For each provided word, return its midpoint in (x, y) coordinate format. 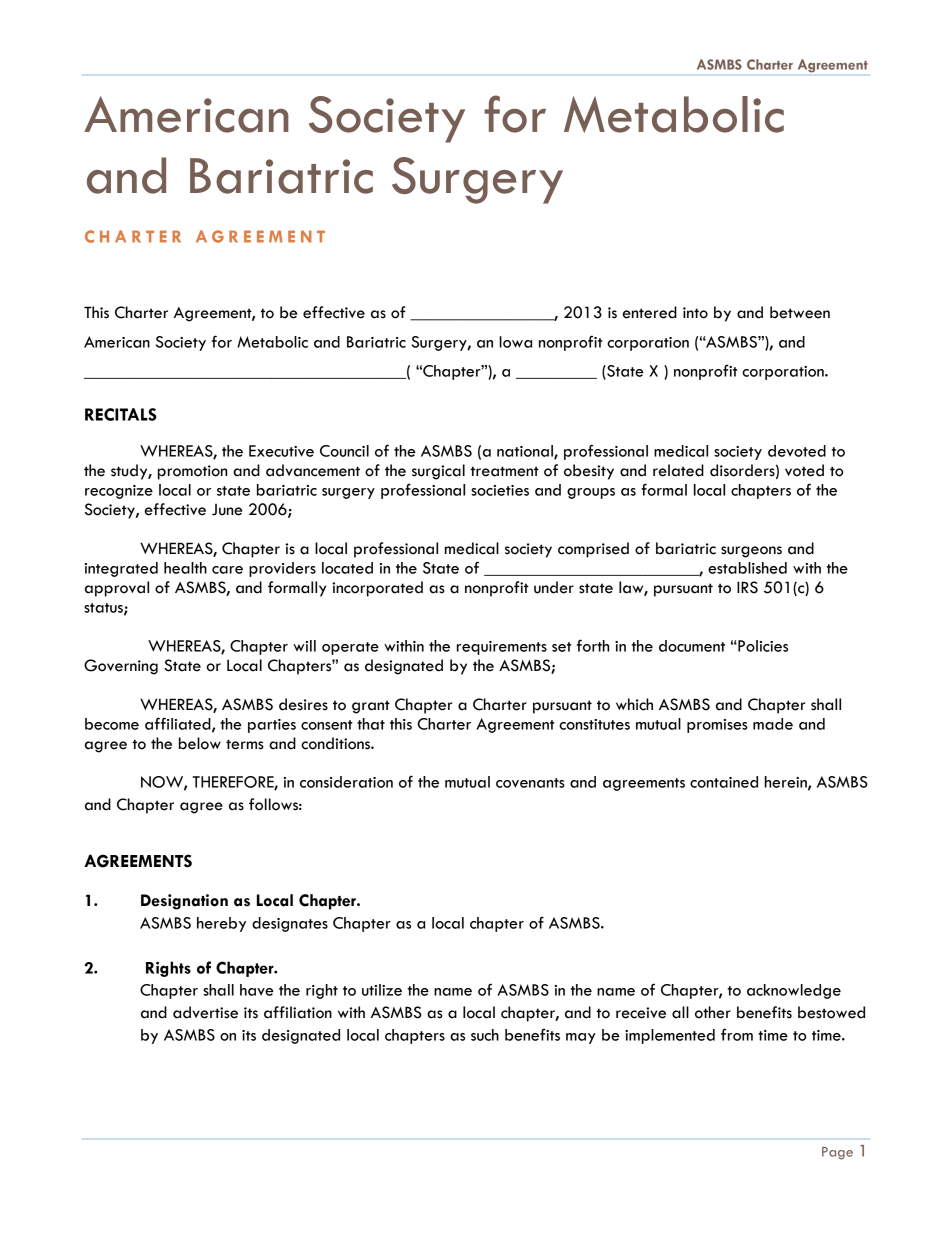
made (773, 724)
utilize (382, 990)
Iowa (515, 342)
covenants (530, 783)
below (200, 743)
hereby (221, 924)
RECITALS (121, 414)
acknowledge (794, 991)
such (485, 1035)
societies (500, 490)
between (800, 312)
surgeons (751, 552)
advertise (205, 1012)
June (227, 510)
